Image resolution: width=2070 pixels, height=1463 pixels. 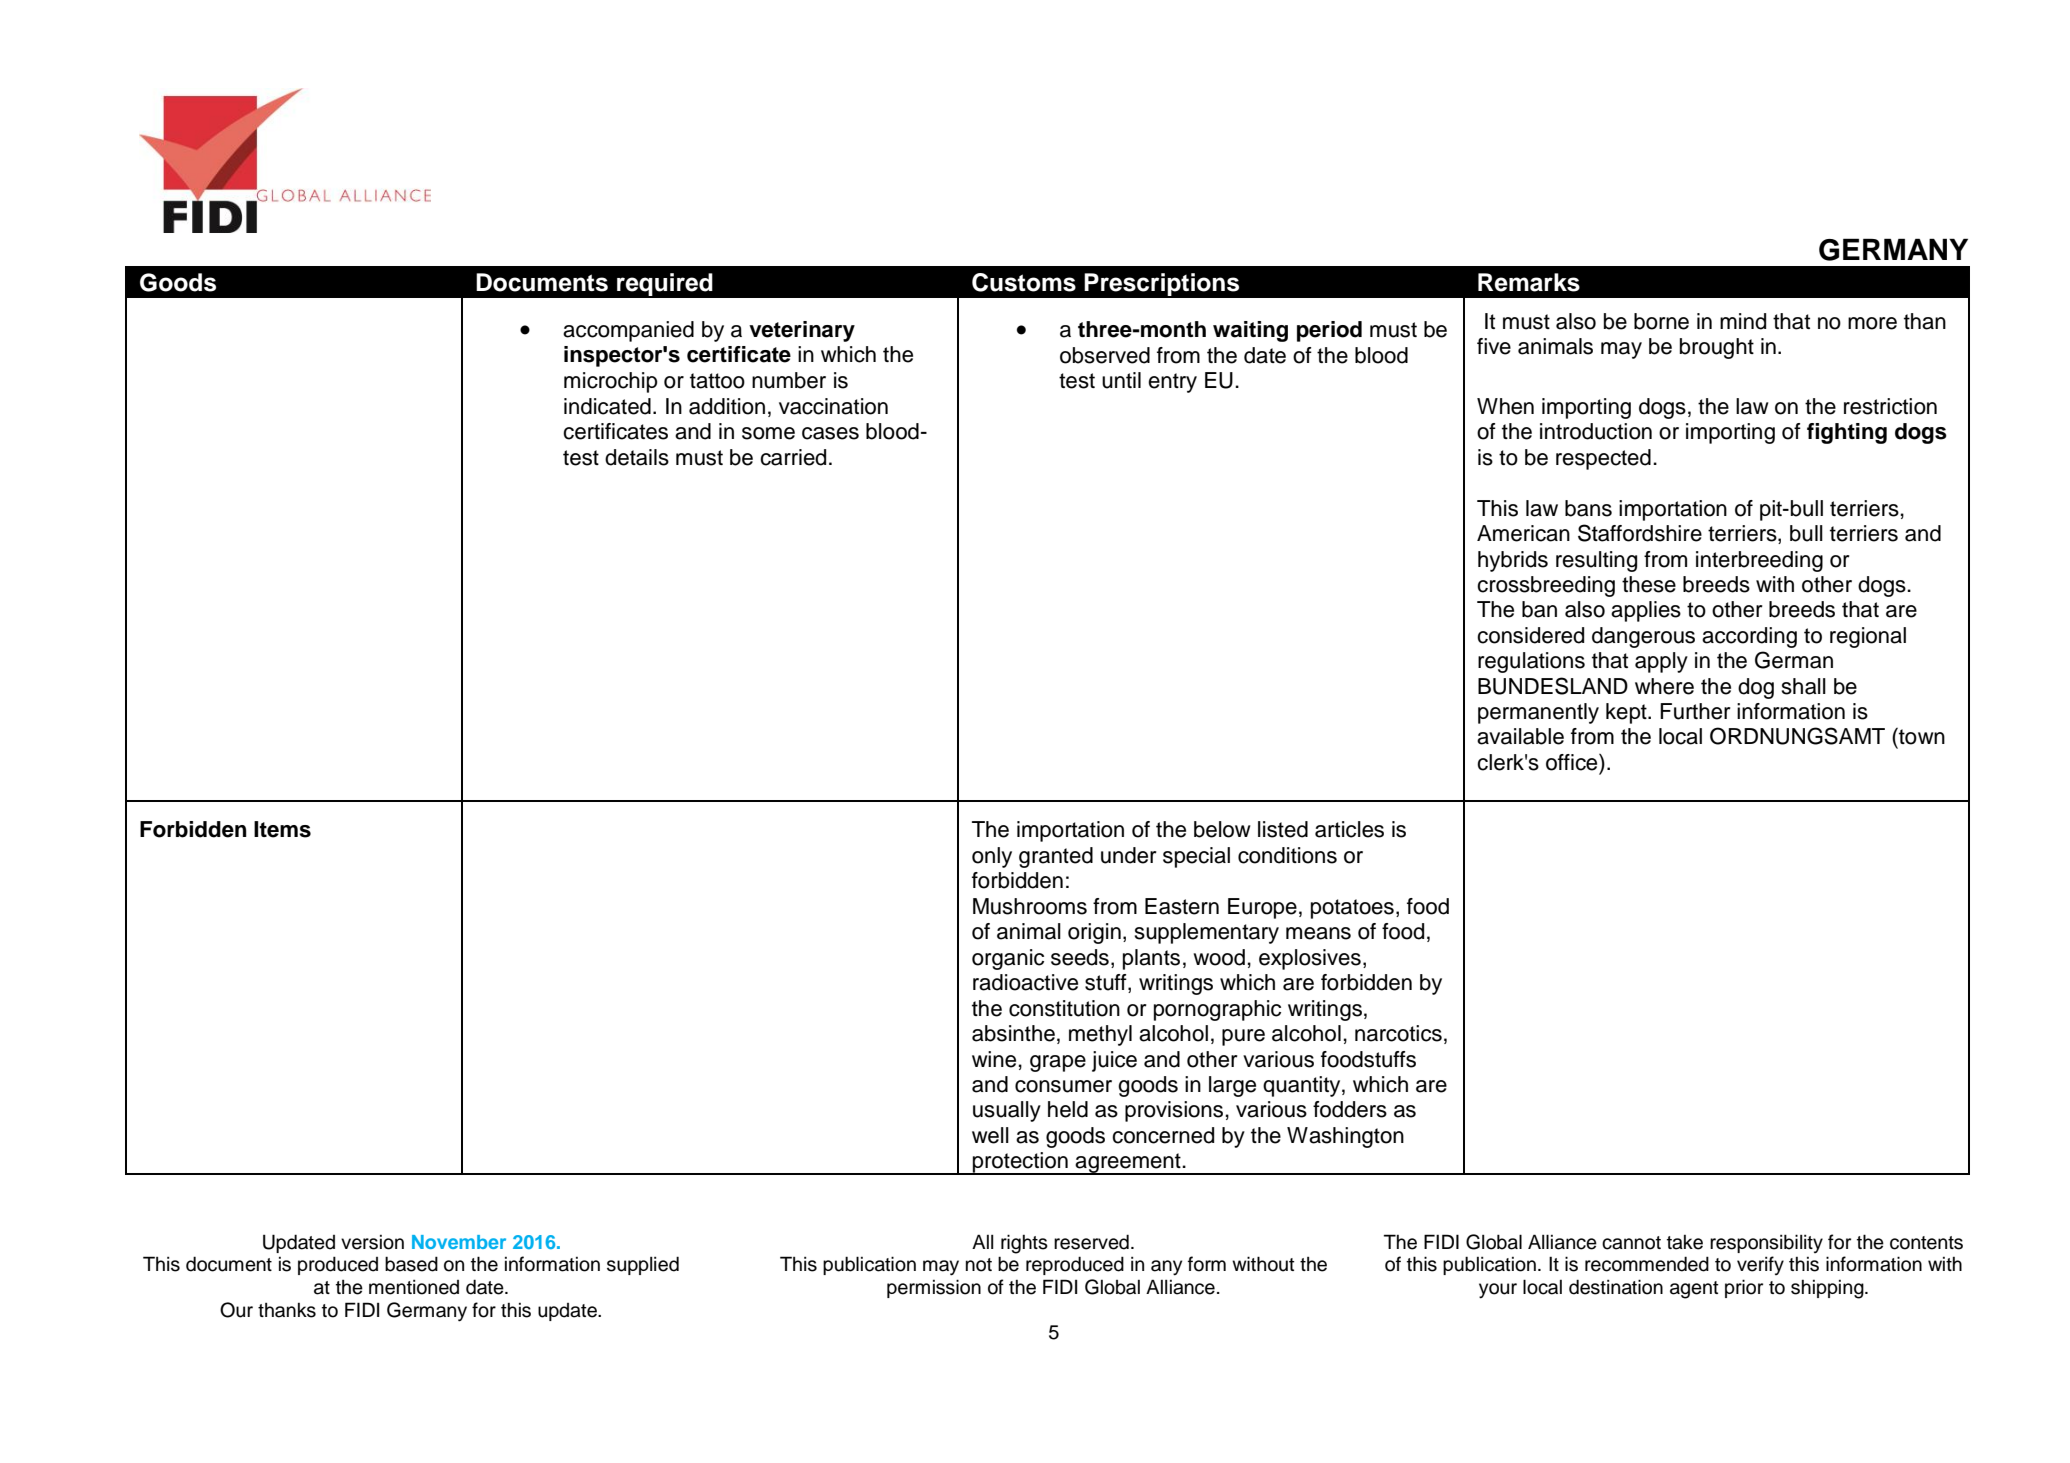 I want to click on Items, so click(x=282, y=829).
